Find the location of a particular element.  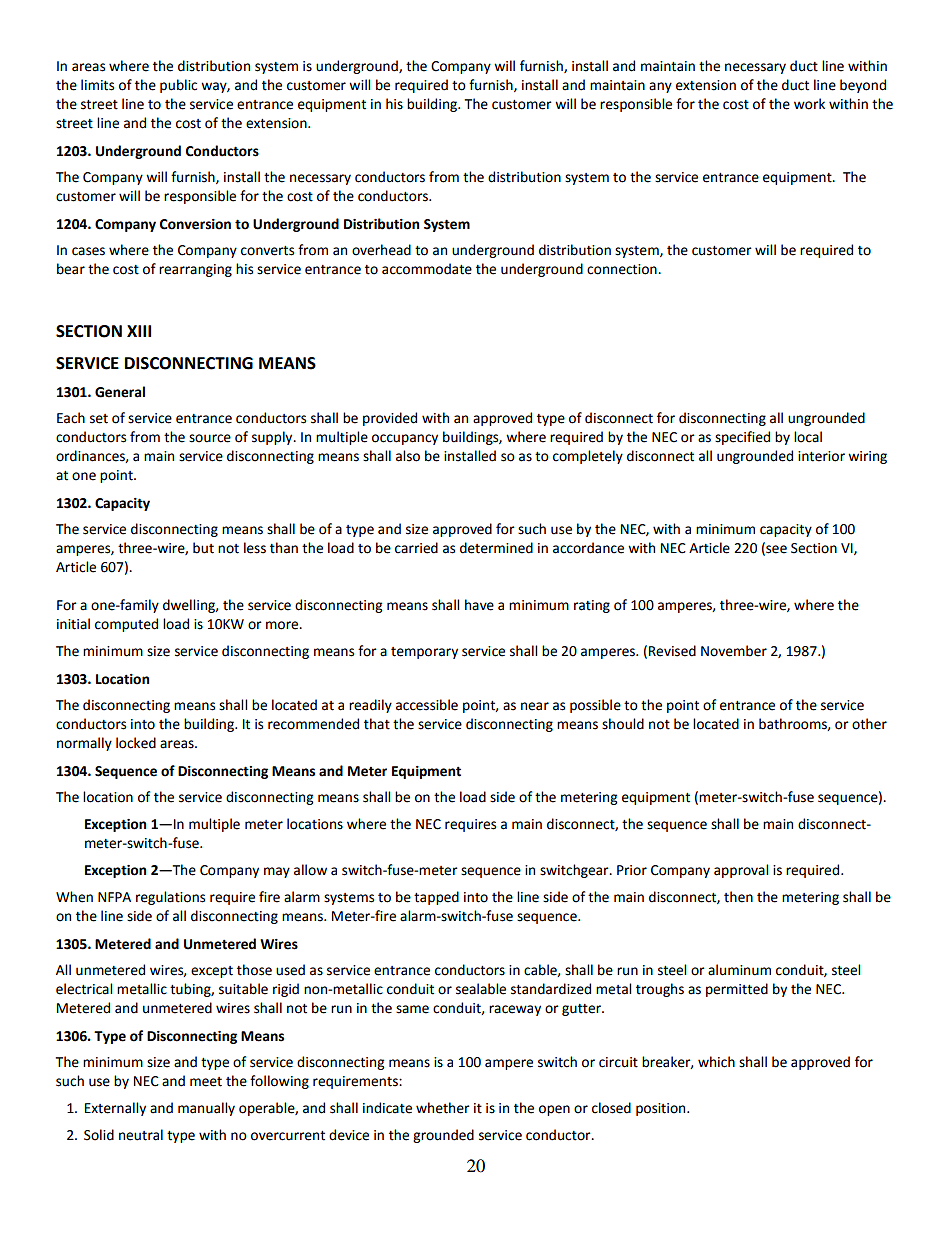

which is located at coordinates (716, 1062).
